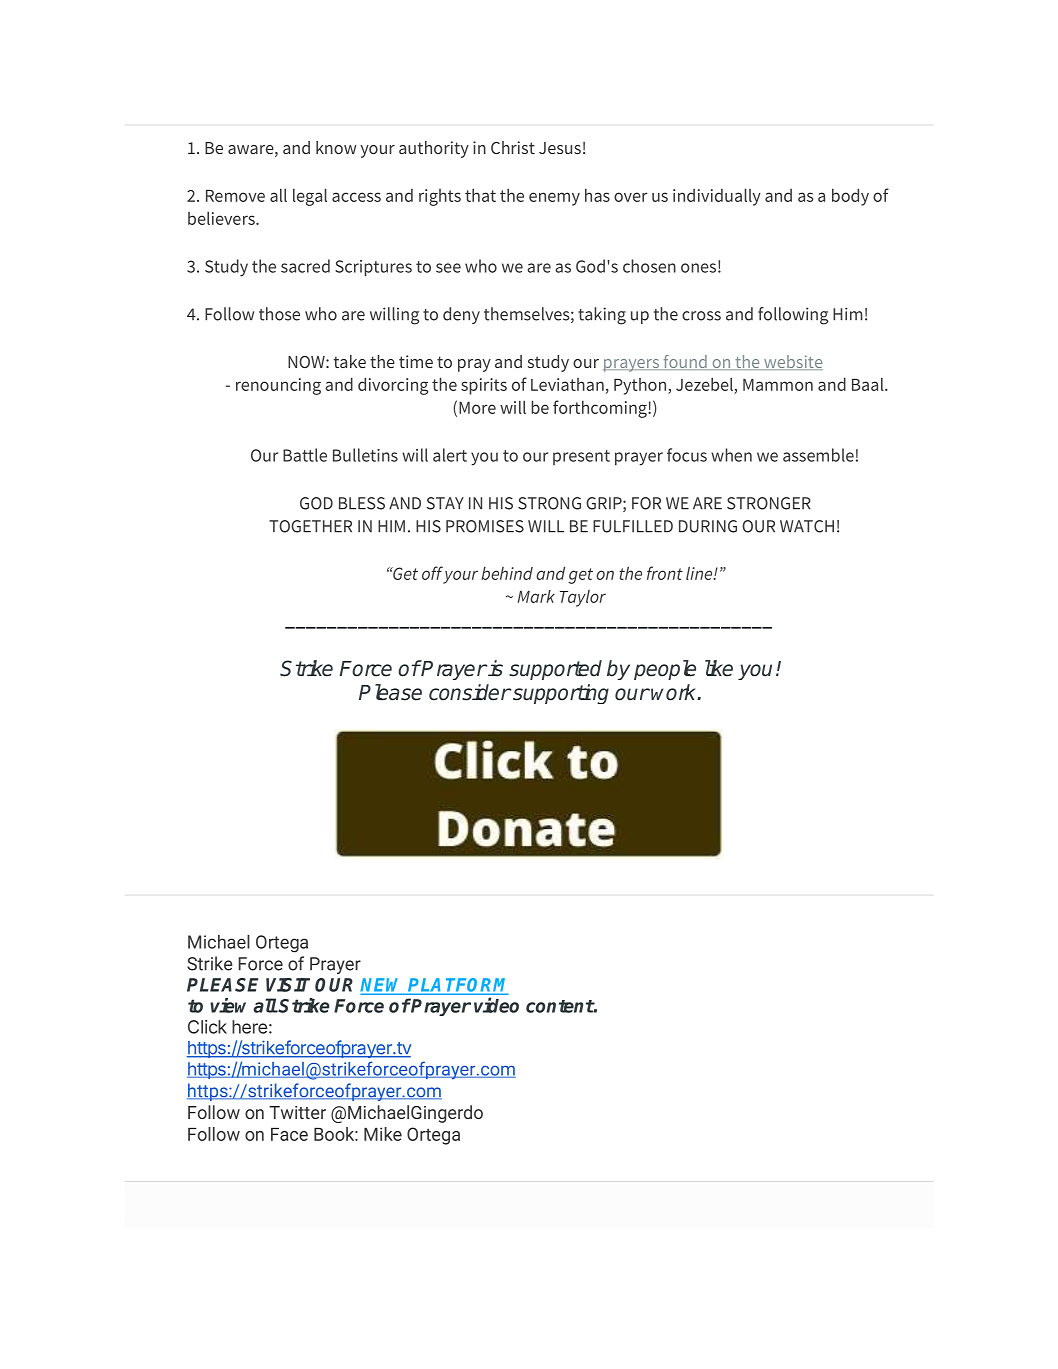 This page has height=1369, width=1058. What do you see at coordinates (383, 1134) in the page?
I see `Mike` at bounding box center [383, 1134].
